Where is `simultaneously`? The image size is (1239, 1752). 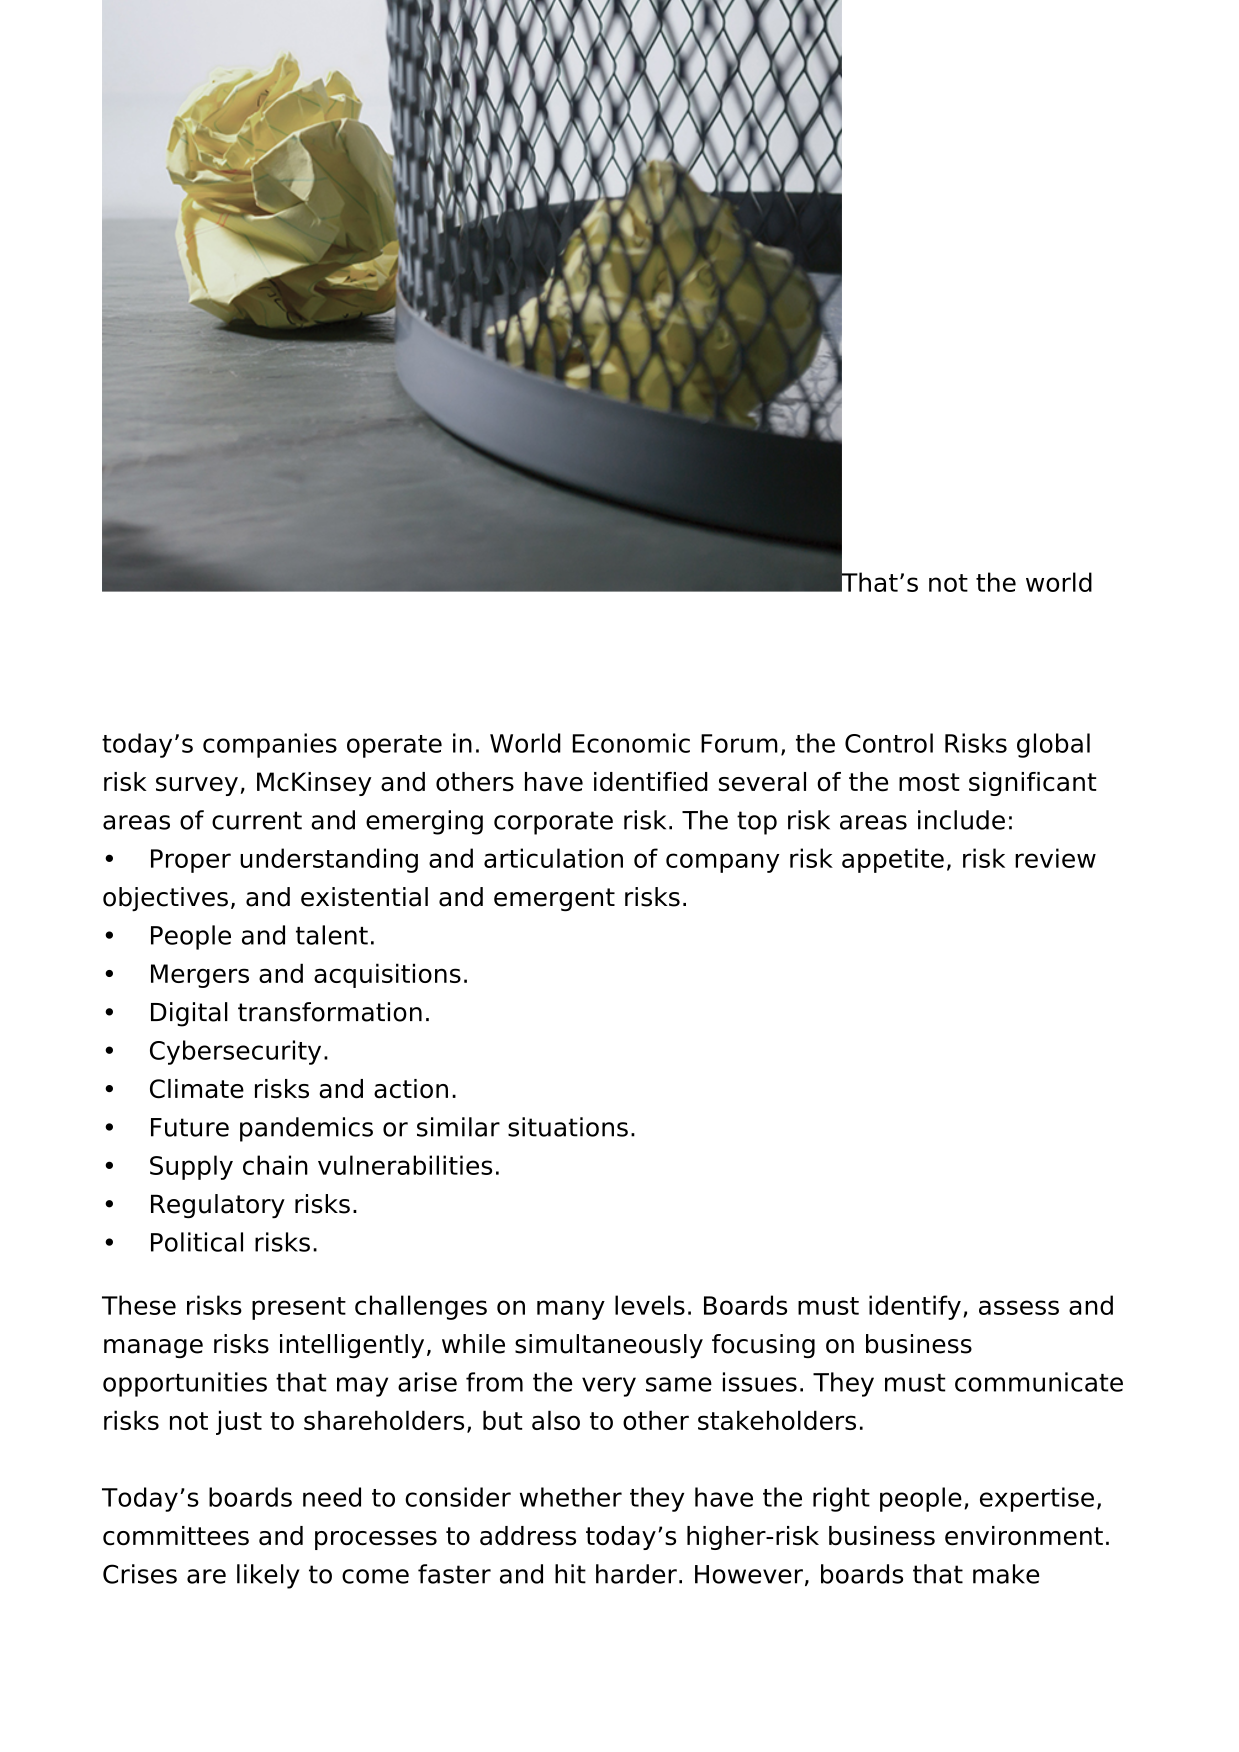
simultaneously is located at coordinates (609, 1346).
